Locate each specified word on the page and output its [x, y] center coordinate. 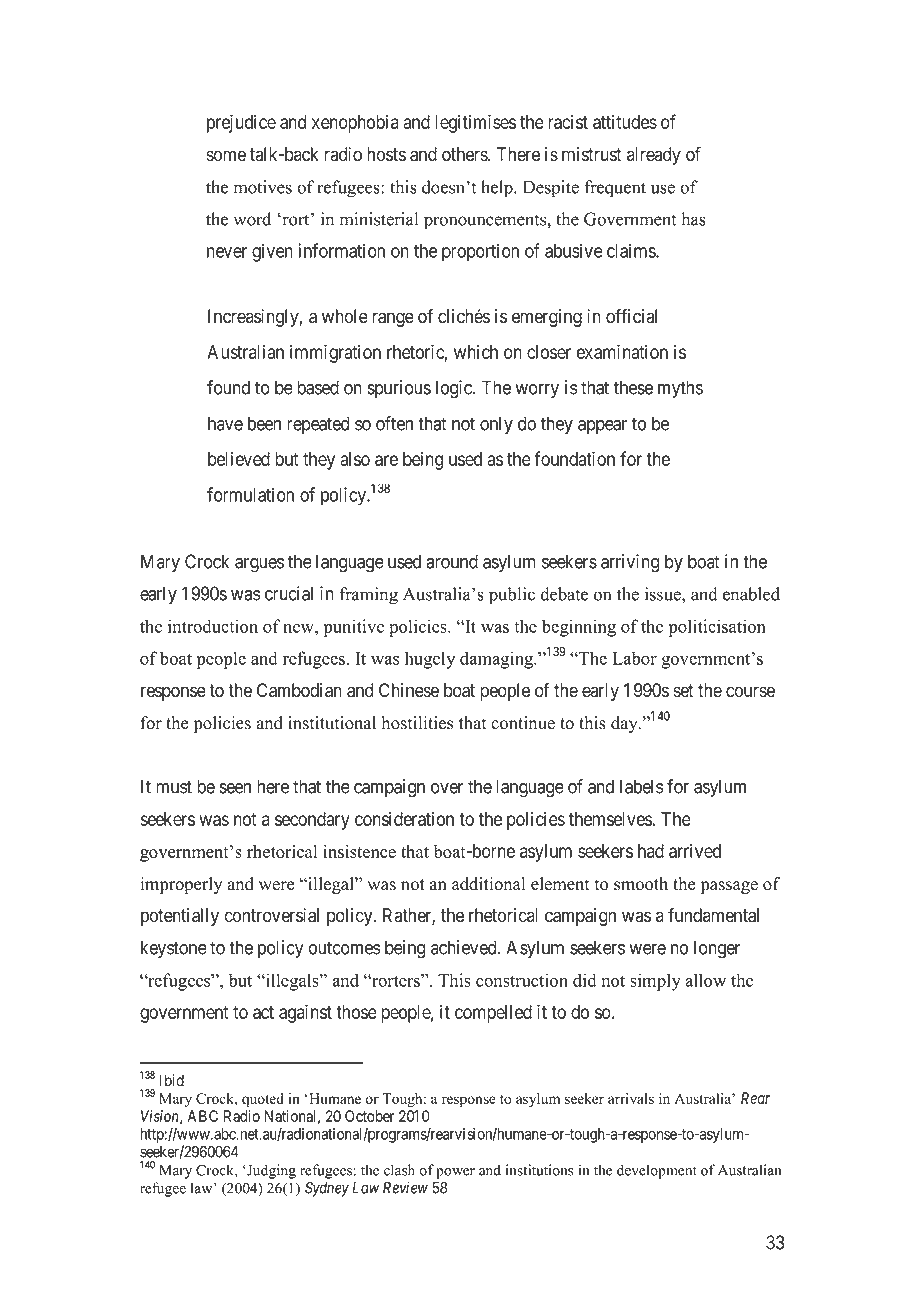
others [465, 154]
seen [235, 788]
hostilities [417, 723]
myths [680, 389]
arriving [630, 563]
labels [641, 786]
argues [259, 565]
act [263, 1012]
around [452, 561]
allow [705, 980]
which [476, 352]
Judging [270, 1171]
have [225, 423]
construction [522, 980]
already [654, 156]
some [226, 156]
